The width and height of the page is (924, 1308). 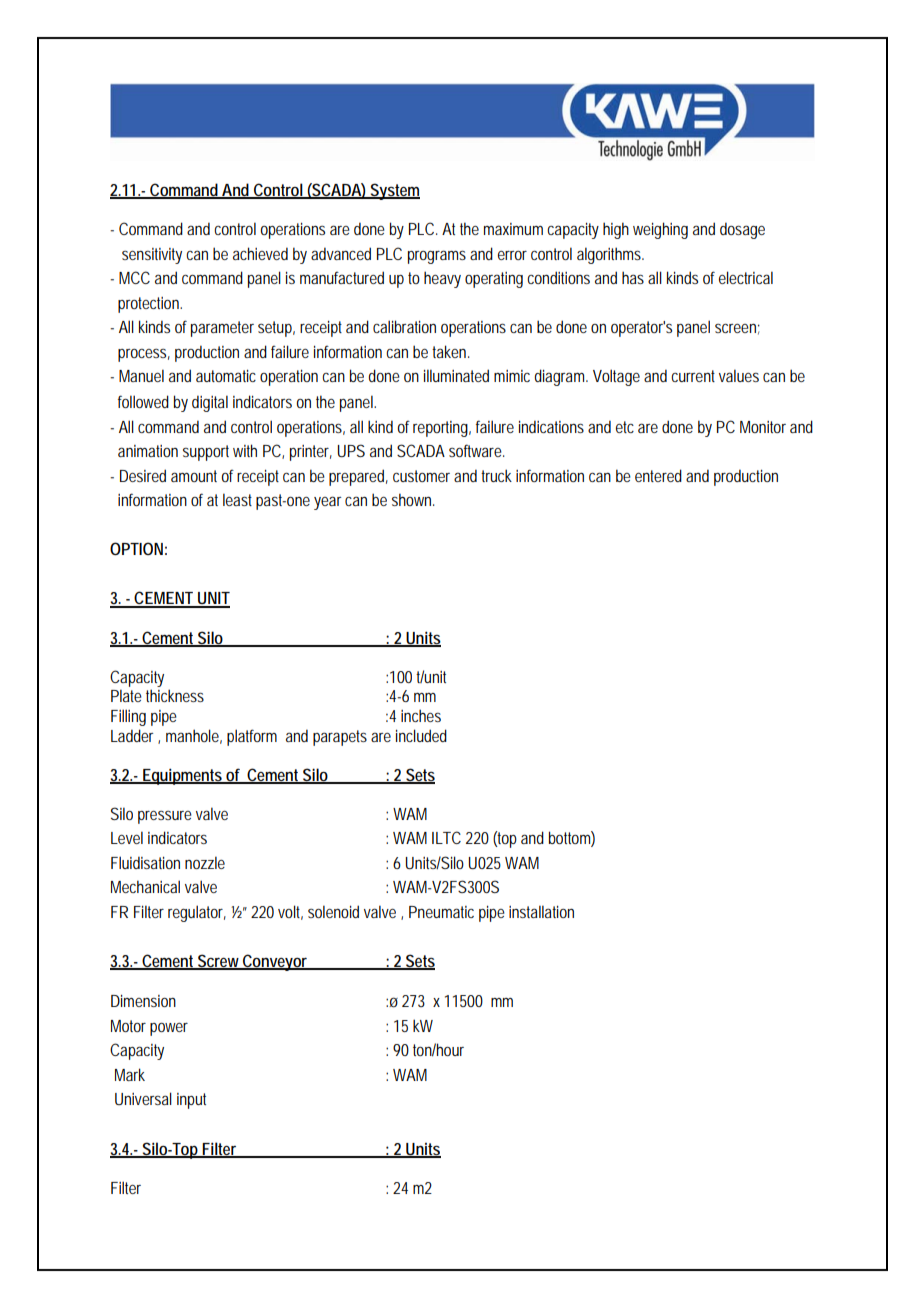 I want to click on solenoid, so click(x=333, y=911).
